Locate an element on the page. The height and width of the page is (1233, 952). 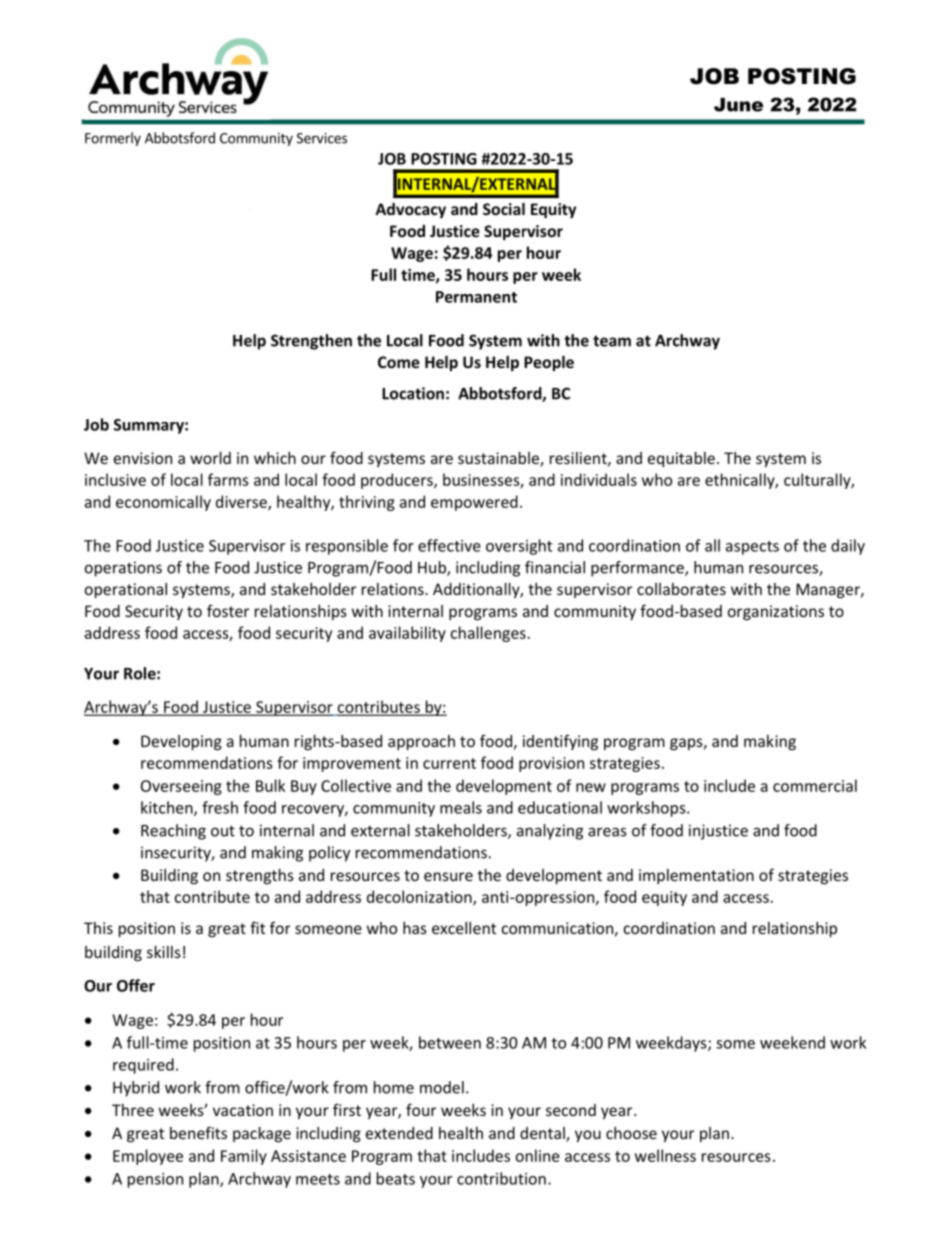
equitable is located at coordinates (681, 459).
